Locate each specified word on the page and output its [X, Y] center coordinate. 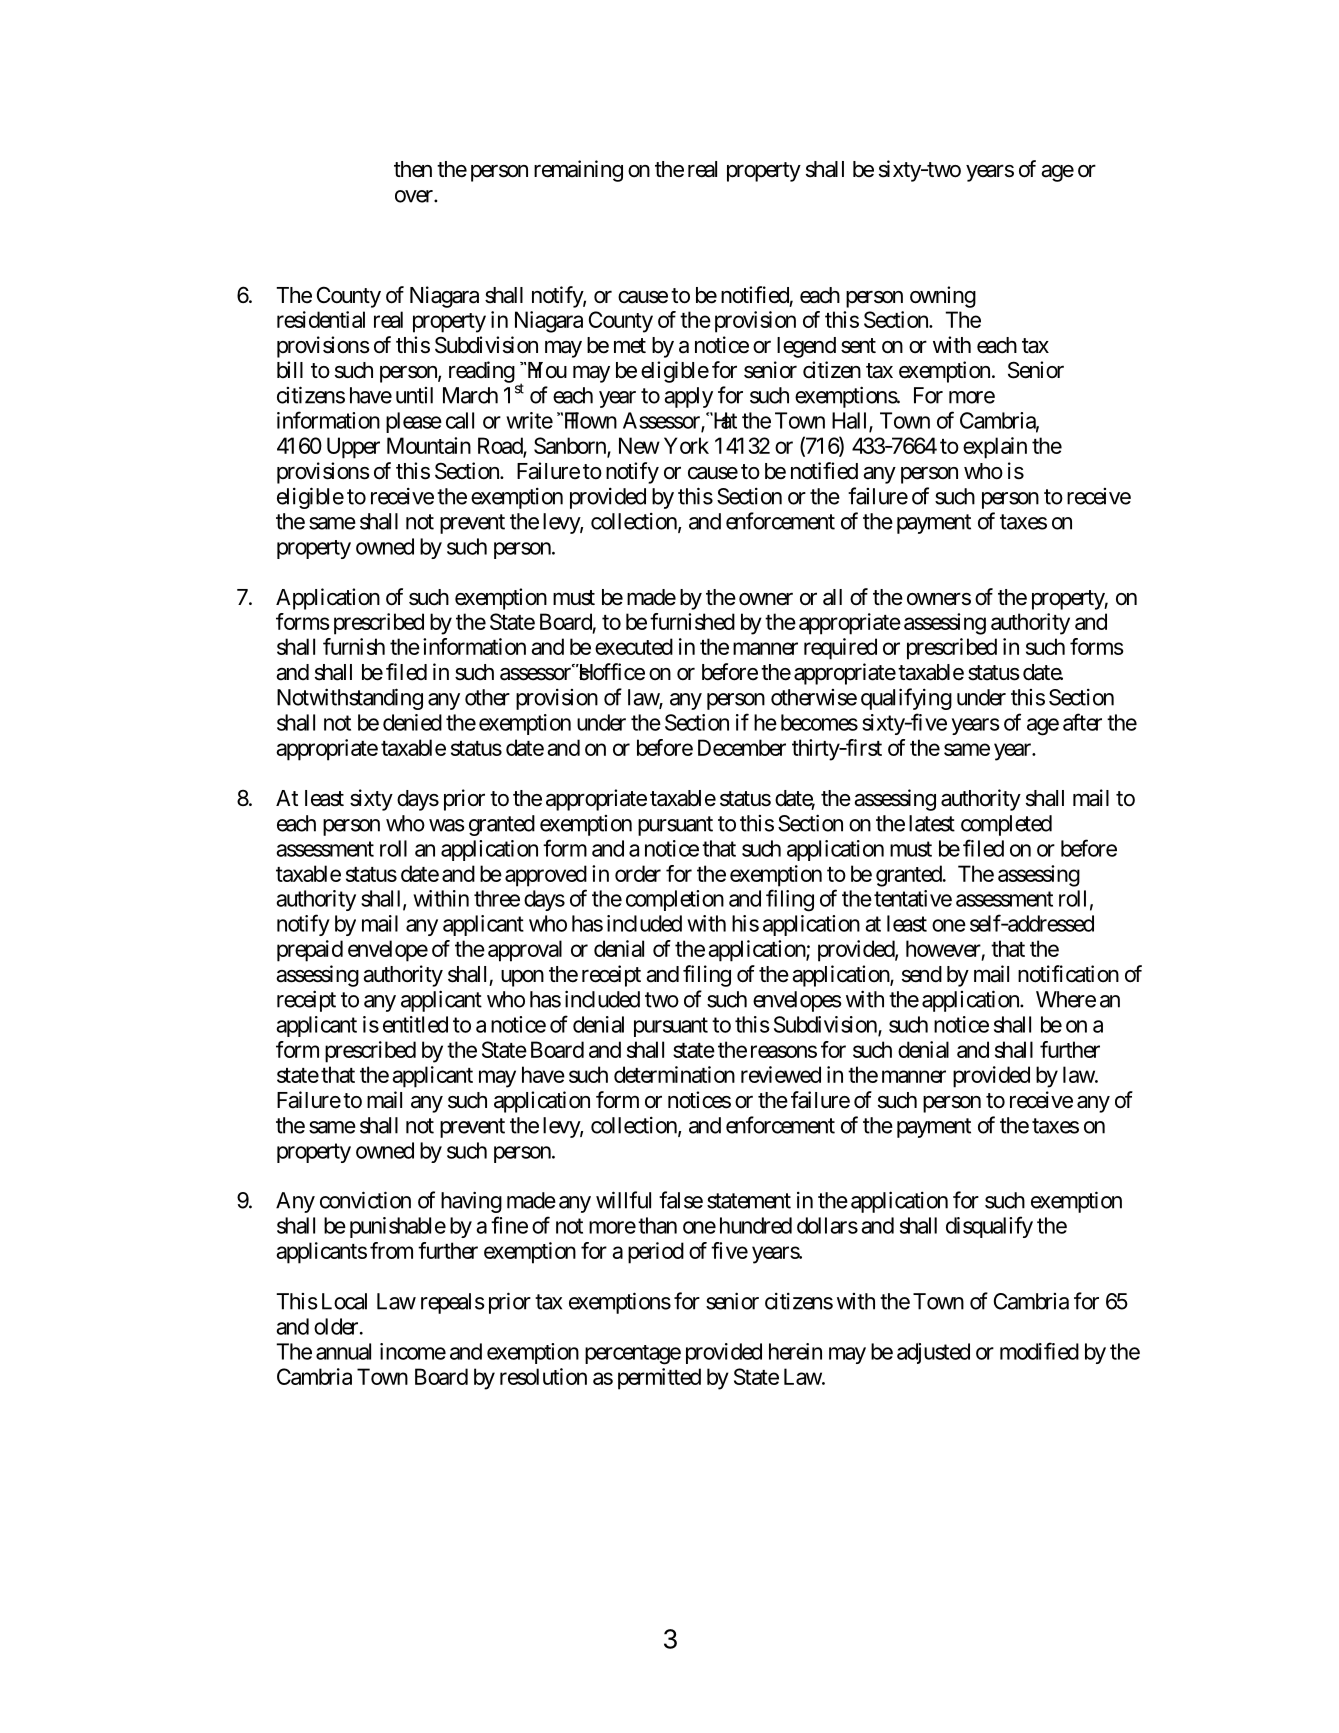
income [413, 1351]
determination [674, 1074]
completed [1006, 825]
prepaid [310, 951]
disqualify [989, 1227]
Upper [353, 448]
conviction [365, 1200]
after [1082, 722]
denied [412, 722]
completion [675, 900]
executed [634, 646]
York [686, 445]
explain [995, 448]
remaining [578, 171]
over [415, 196]
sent [858, 346]
